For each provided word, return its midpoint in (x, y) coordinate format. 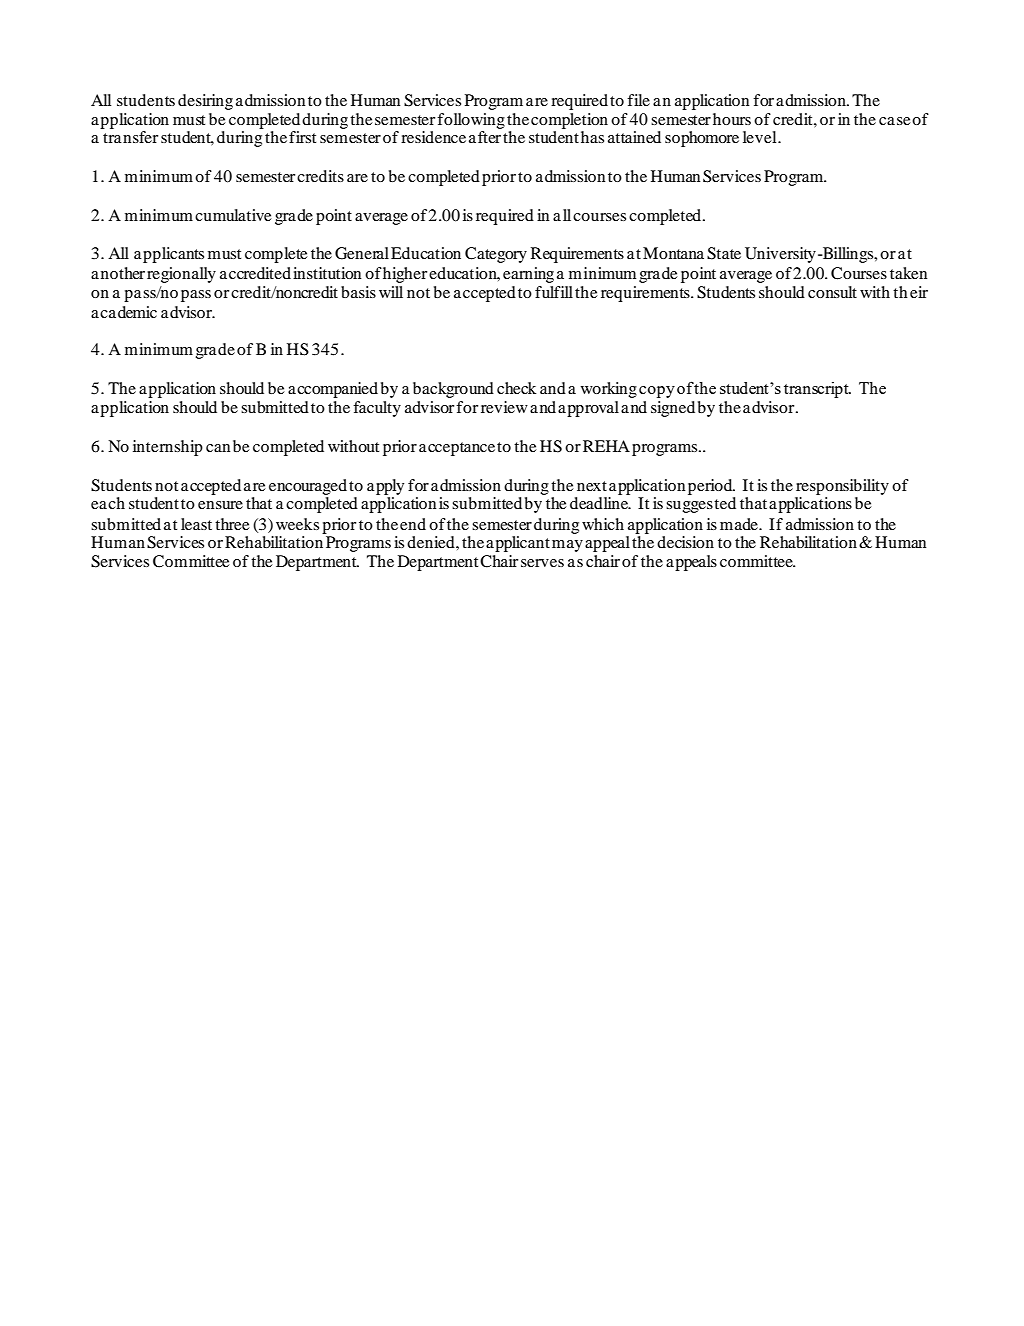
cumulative (233, 215)
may (567, 546)
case (895, 121)
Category (496, 255)
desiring (205, 102)
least (196, 524)
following (471, 121)
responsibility (842, 487)
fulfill (554, 292)
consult (832, 292)
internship (168, 448)
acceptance (457, 449)
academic (124, 312)
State (724, 253)
